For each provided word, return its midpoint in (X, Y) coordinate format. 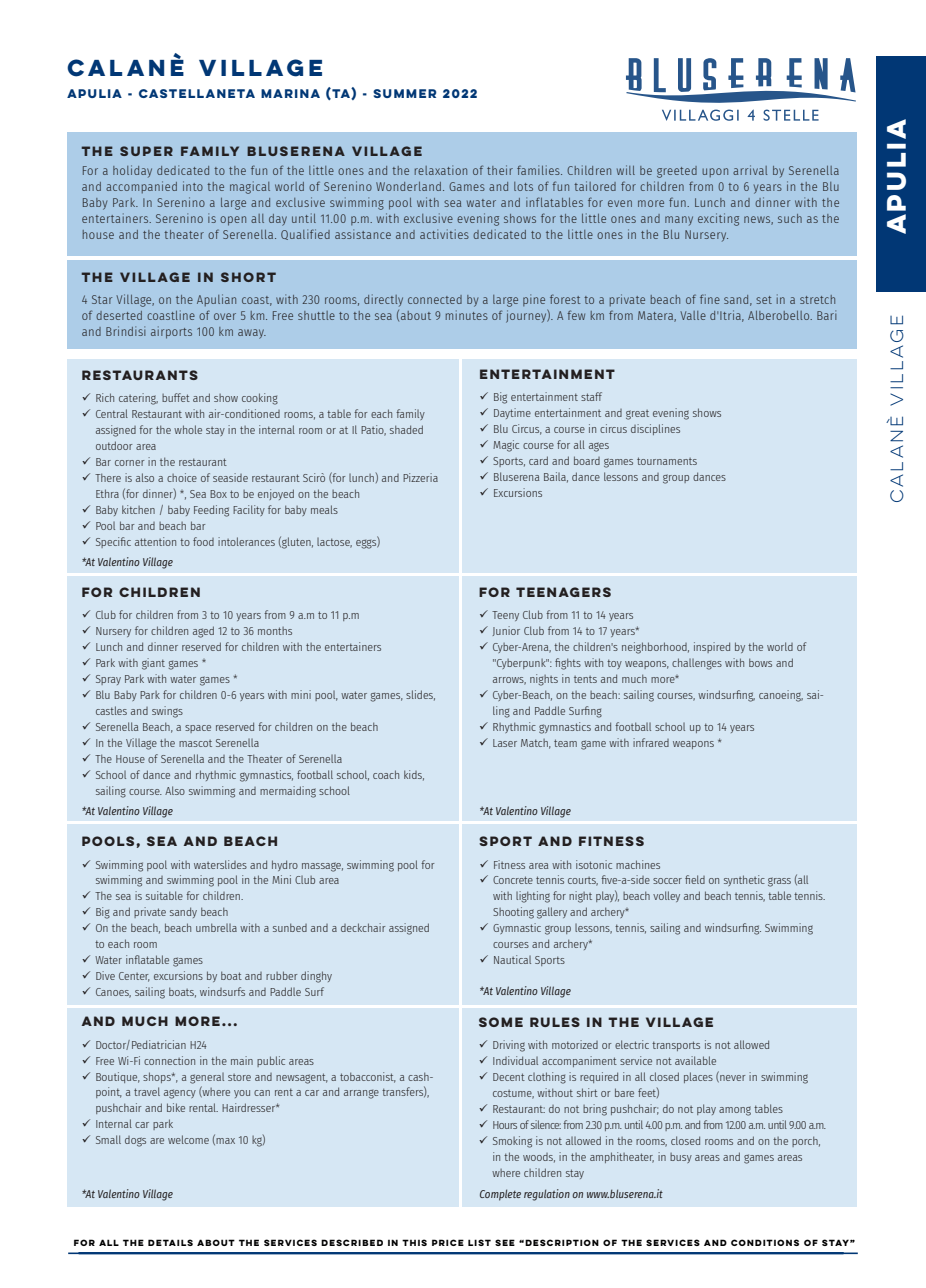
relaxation (441, 170)
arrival (750, 170)
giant (153, 664)
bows (760, 662)
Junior (506, 631)
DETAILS (170, 1242)
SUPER (146, 151)
